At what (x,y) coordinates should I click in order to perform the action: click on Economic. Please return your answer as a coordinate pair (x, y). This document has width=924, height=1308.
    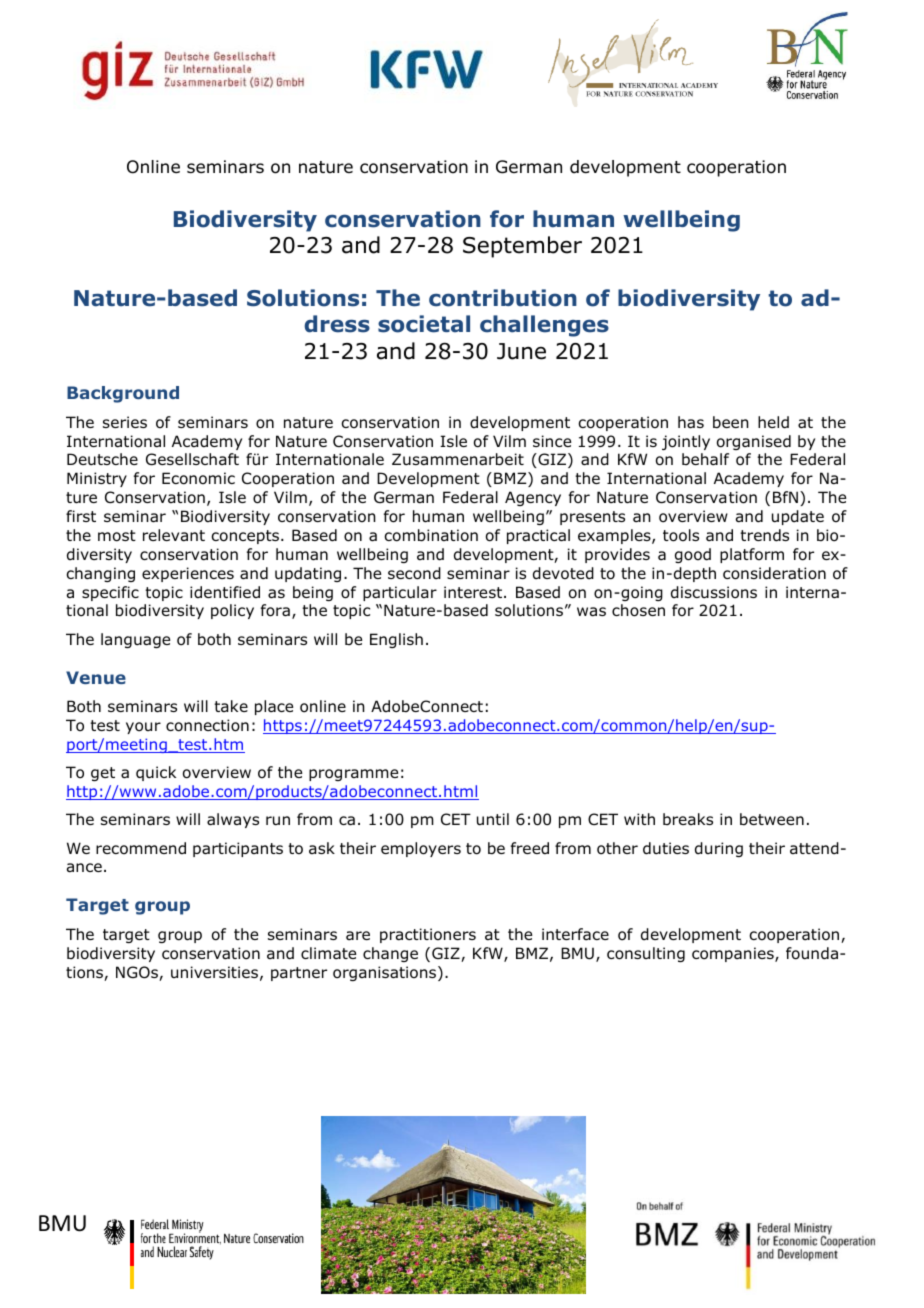
    Looking at the image, I should click on (198, 478).
